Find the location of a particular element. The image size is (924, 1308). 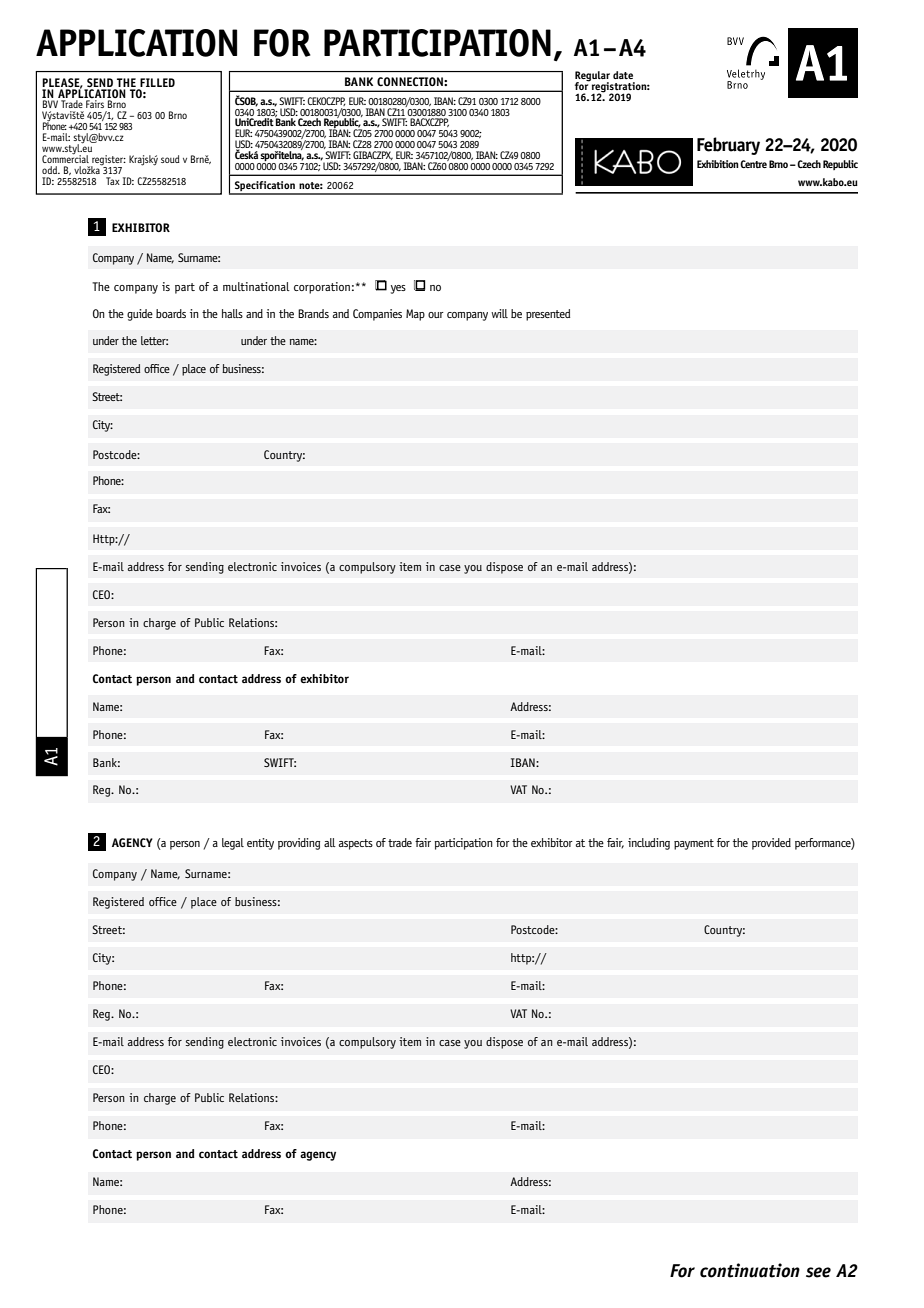

continuation is located at coordinates (750, 1270).
